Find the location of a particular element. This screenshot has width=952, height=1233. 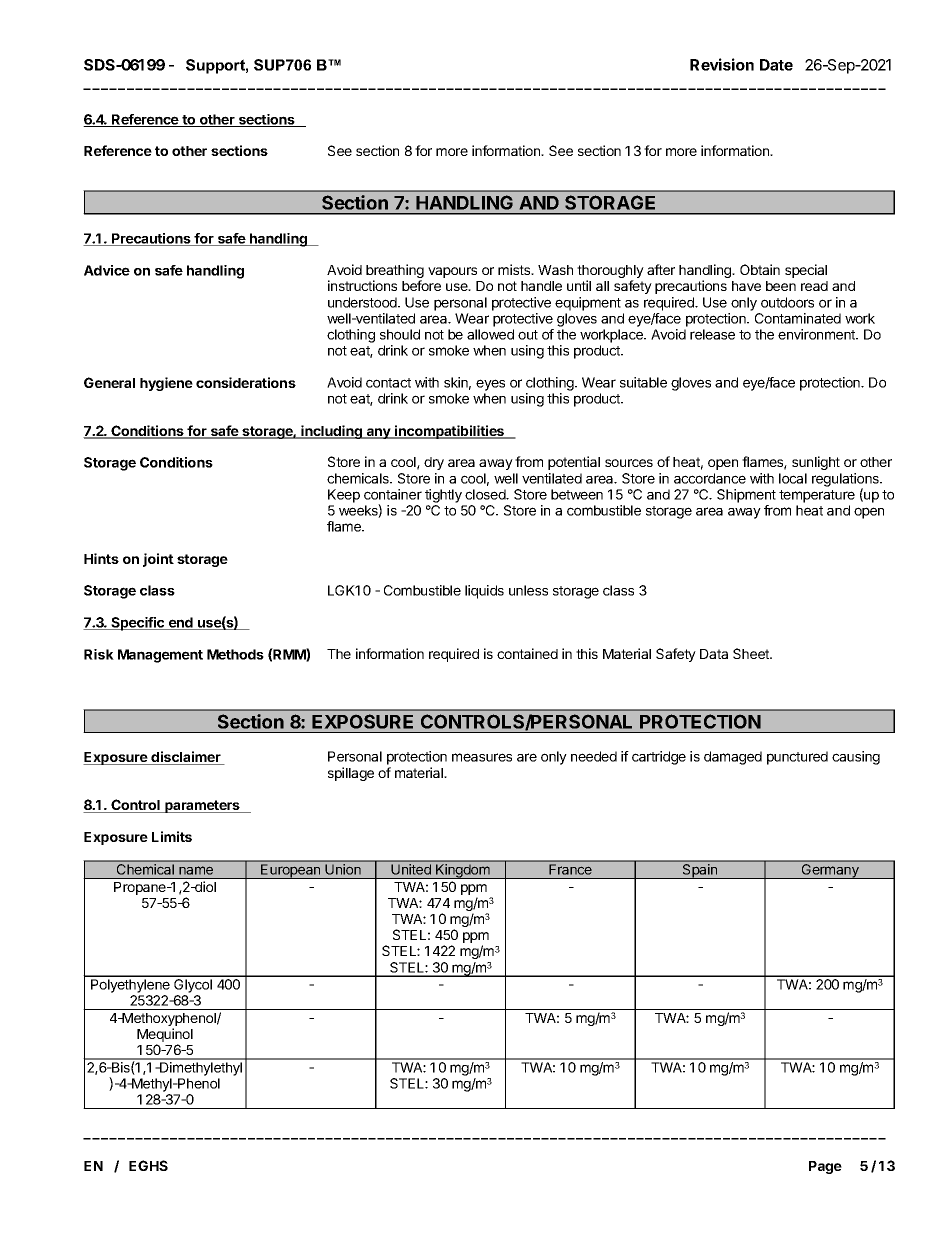

name is located at coordinates (196, 870).
